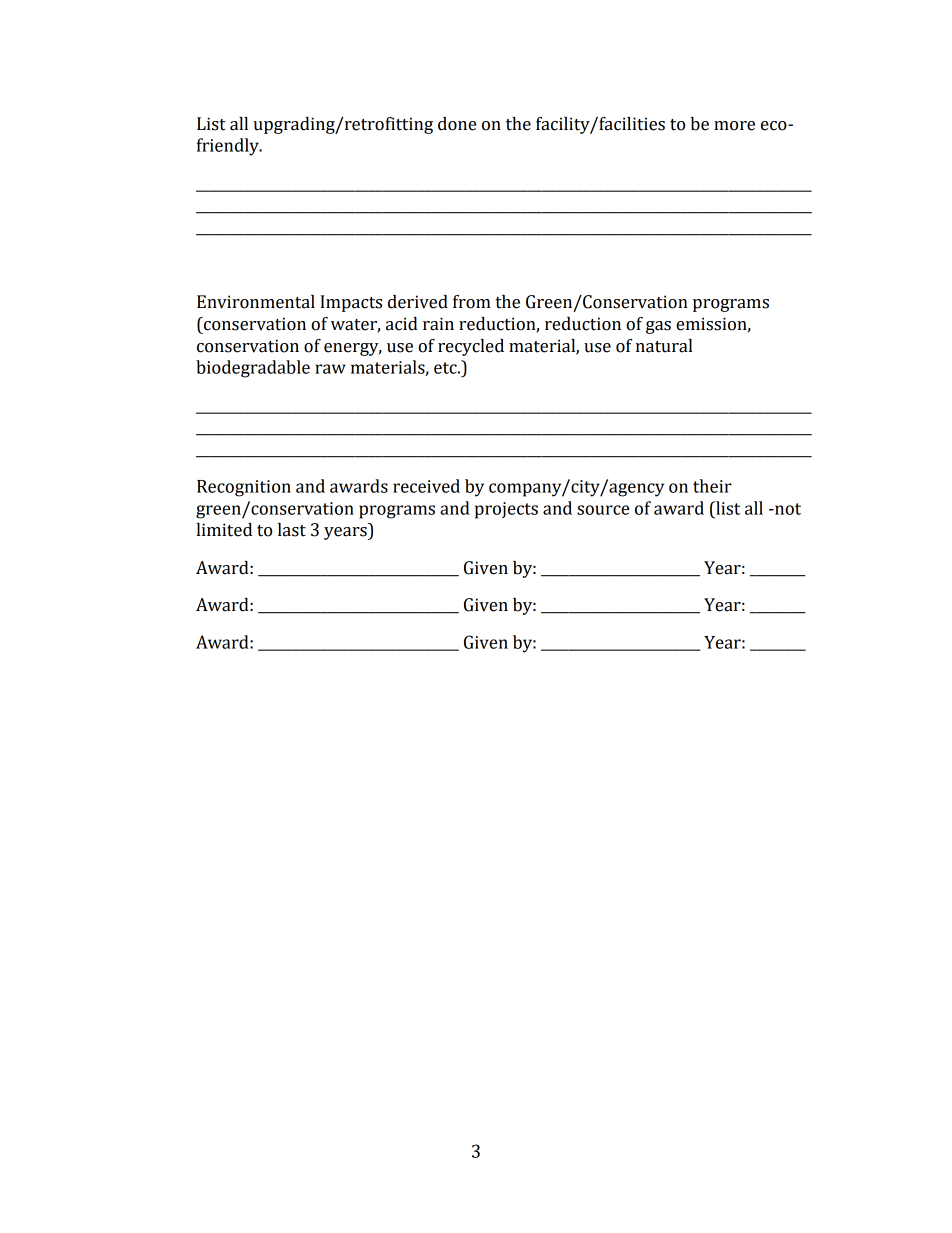  I want to click on from, so click(472, 302).
